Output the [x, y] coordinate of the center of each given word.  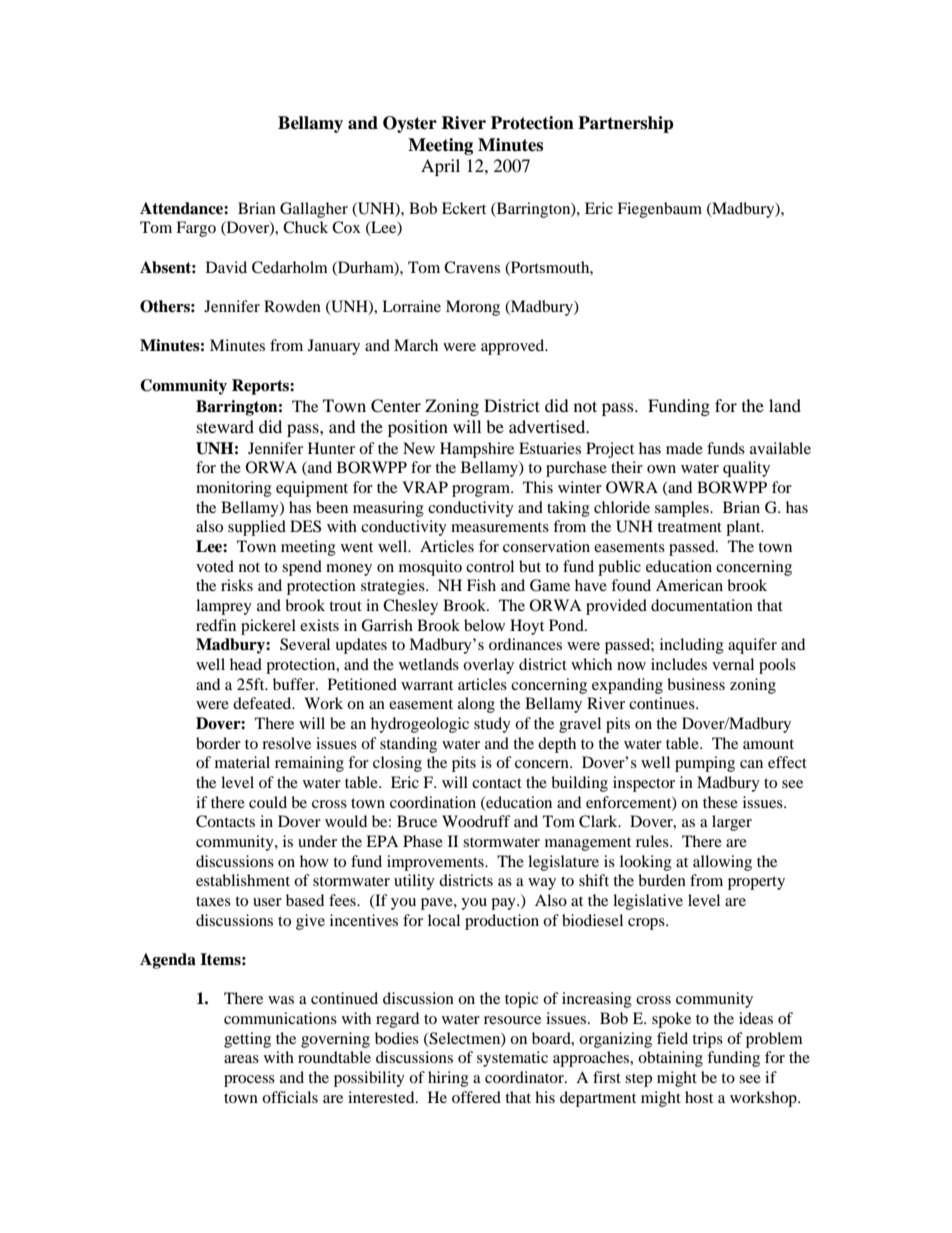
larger [732, 823]
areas [241, 1059]
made [684, 448]
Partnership [626, 124]
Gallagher [314, 210]
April [440, 167]
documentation [702, 605]
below [484, 625]
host [699, 1097]
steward [225, 426]
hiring [448, 1079]
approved [514, 347]
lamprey [224, 607]
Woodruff [476, 821]
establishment [243, 880]
